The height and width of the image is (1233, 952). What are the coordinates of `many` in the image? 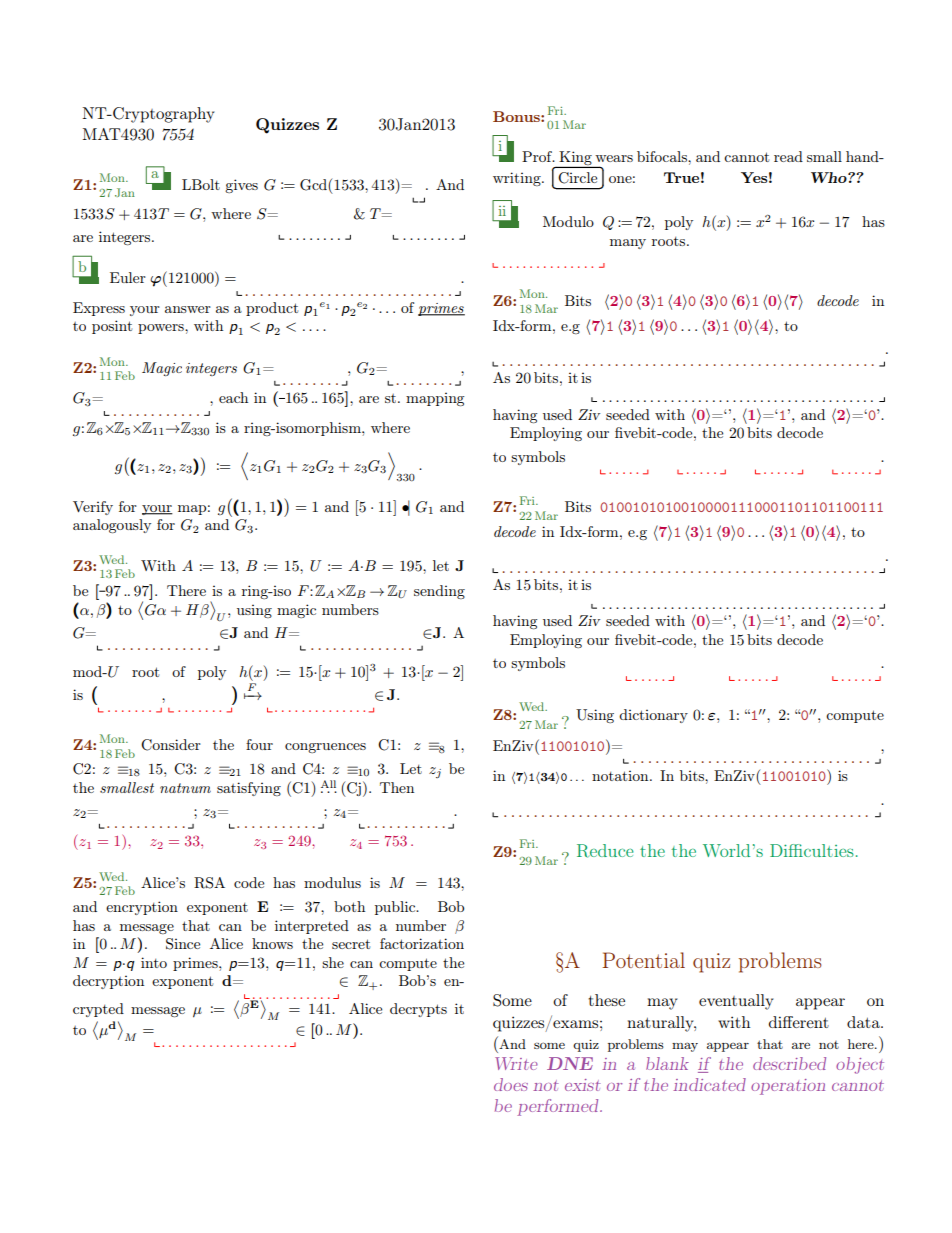 It's located at (628, 244).
